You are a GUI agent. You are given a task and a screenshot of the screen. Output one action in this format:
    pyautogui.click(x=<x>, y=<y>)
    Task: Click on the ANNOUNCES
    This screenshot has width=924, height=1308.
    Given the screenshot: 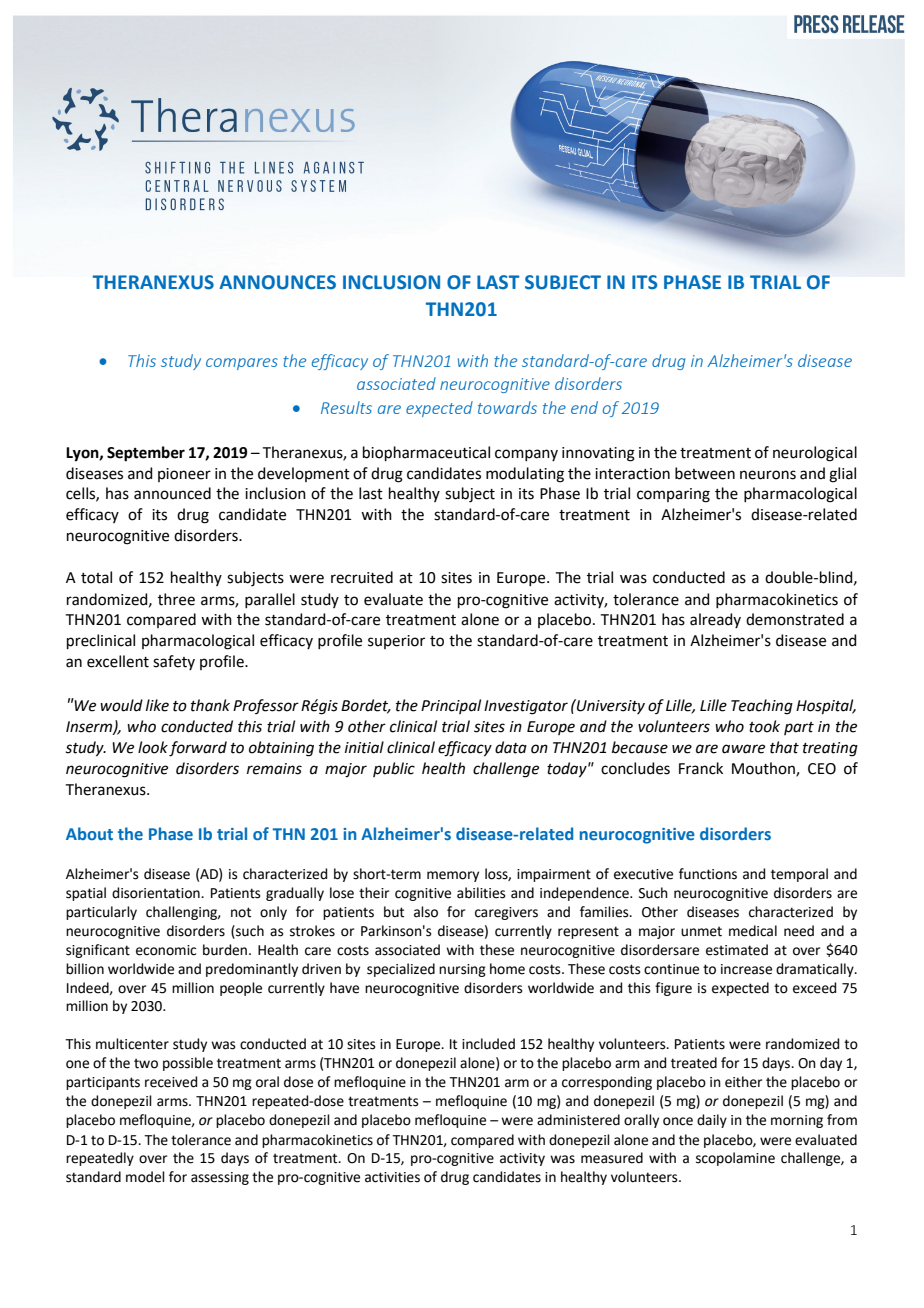 What is the action you would take?
    pyautogui.click(x=277, y=282)
